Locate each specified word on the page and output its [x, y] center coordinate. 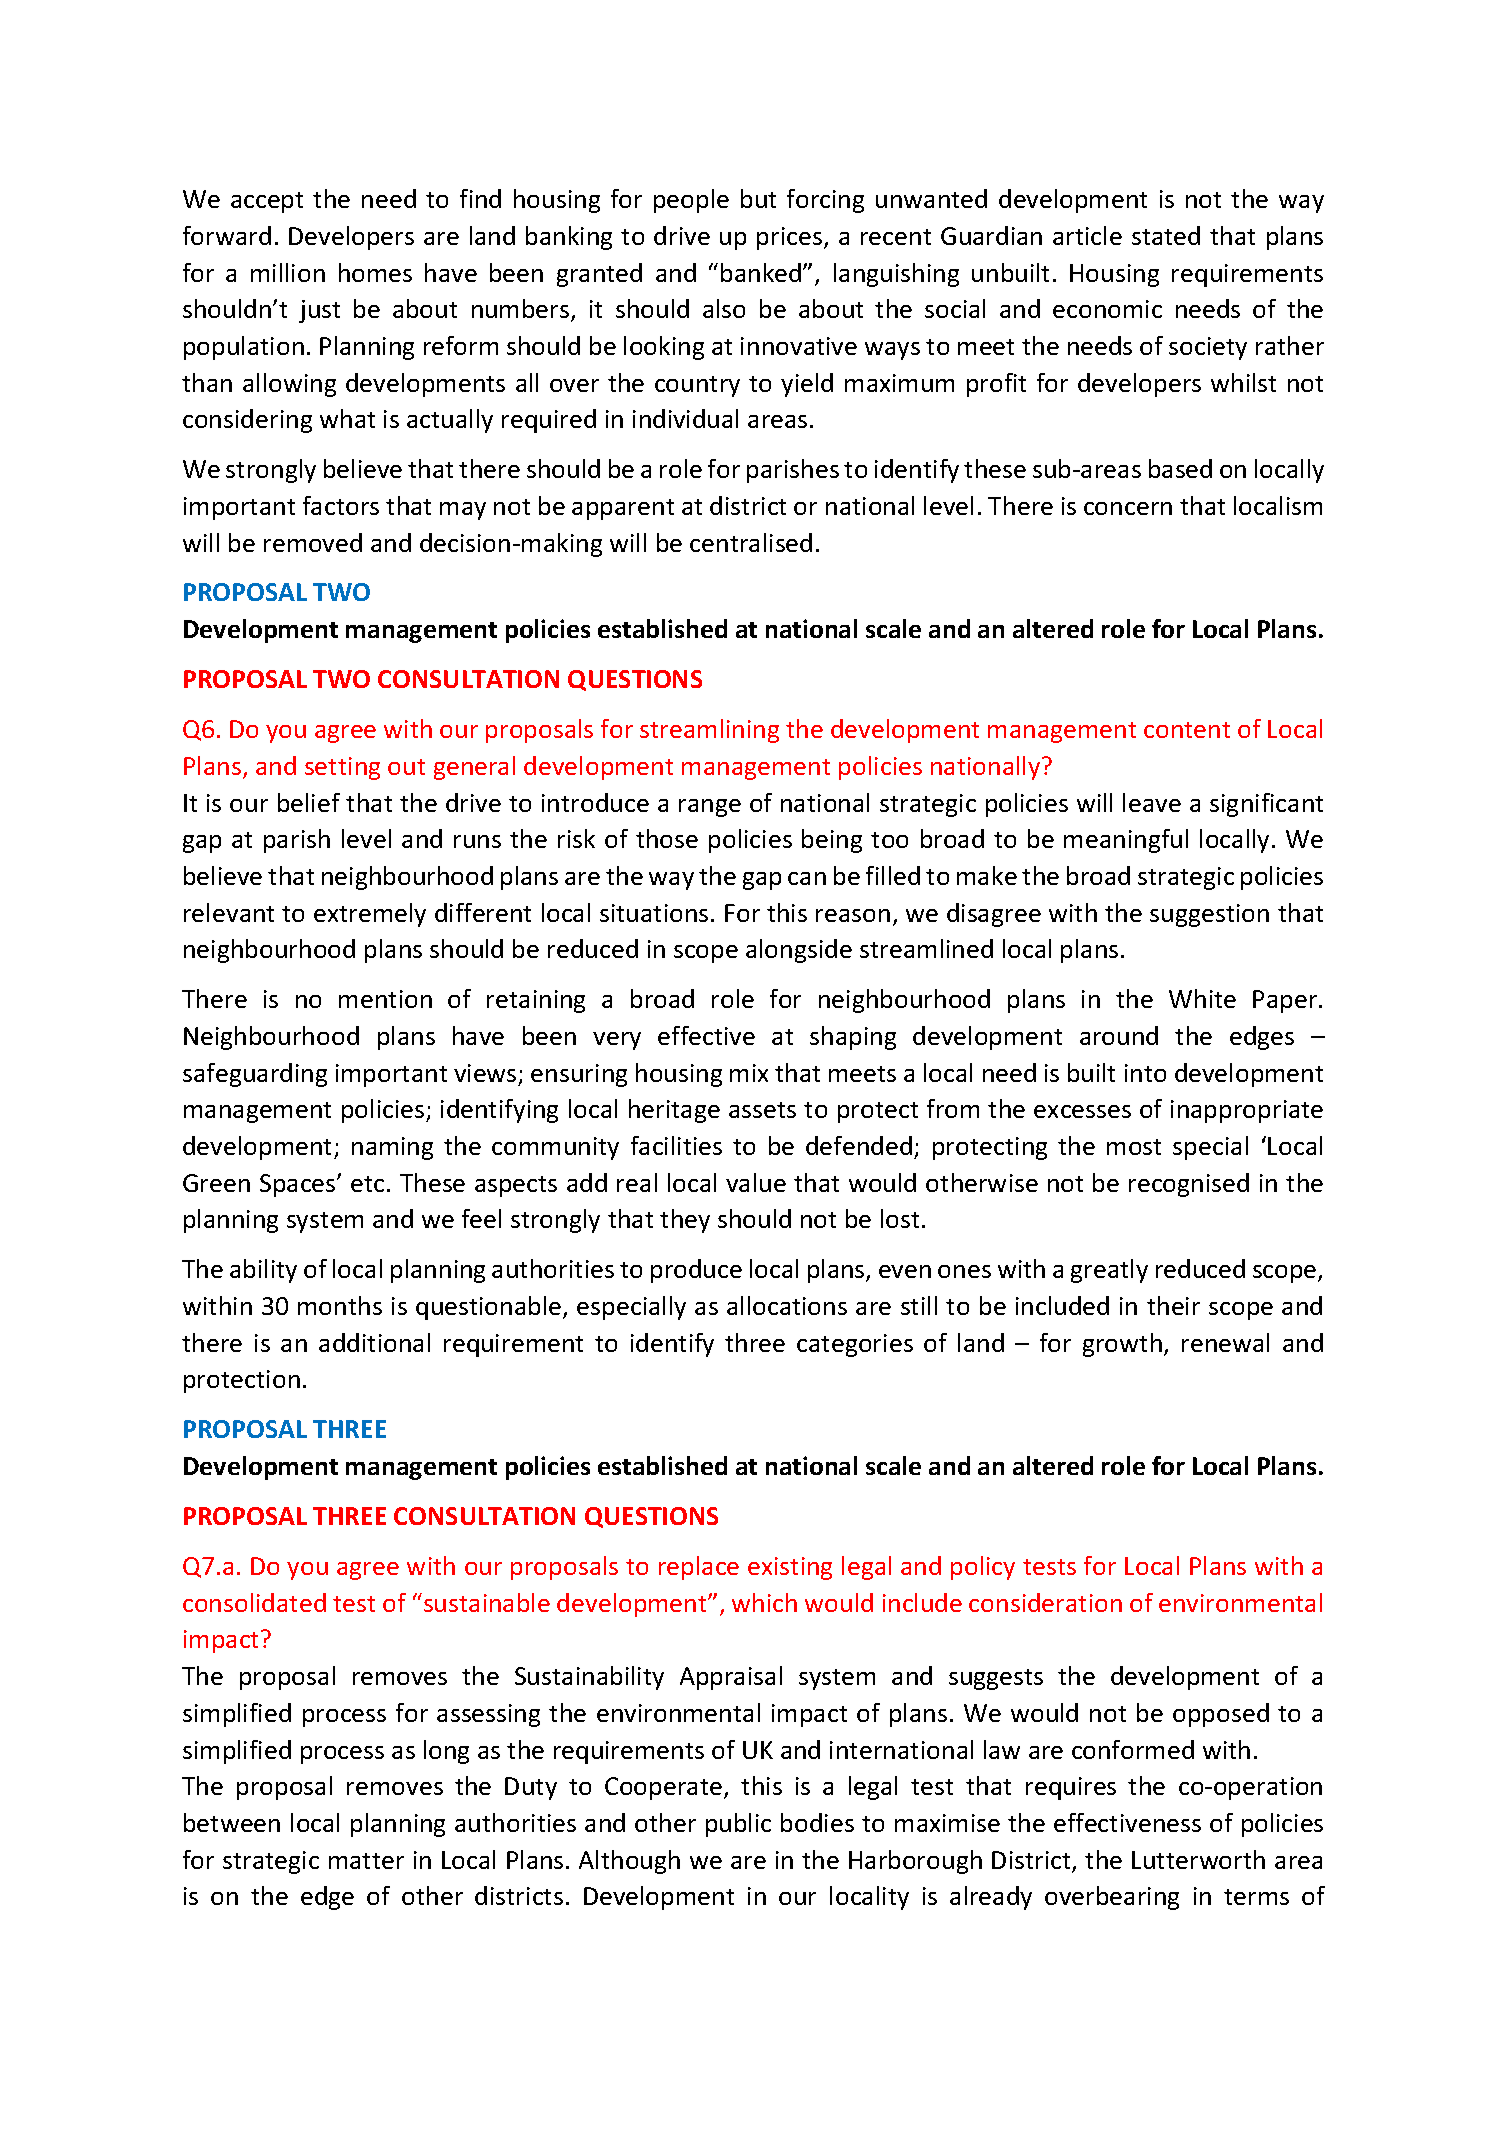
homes [375, 272]
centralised [751, 542]
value [756, 1182]
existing [790, 1568]
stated [1166, 235]
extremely [370, 915]
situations [654, 913]
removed [313, 542]
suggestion [1209, 915]
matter [366, 1861]
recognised [1189, 1185]
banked [761, 272]
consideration [1045, 1602]
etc [367, 1184]
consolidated [254, 1602]
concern [1128, 508]
